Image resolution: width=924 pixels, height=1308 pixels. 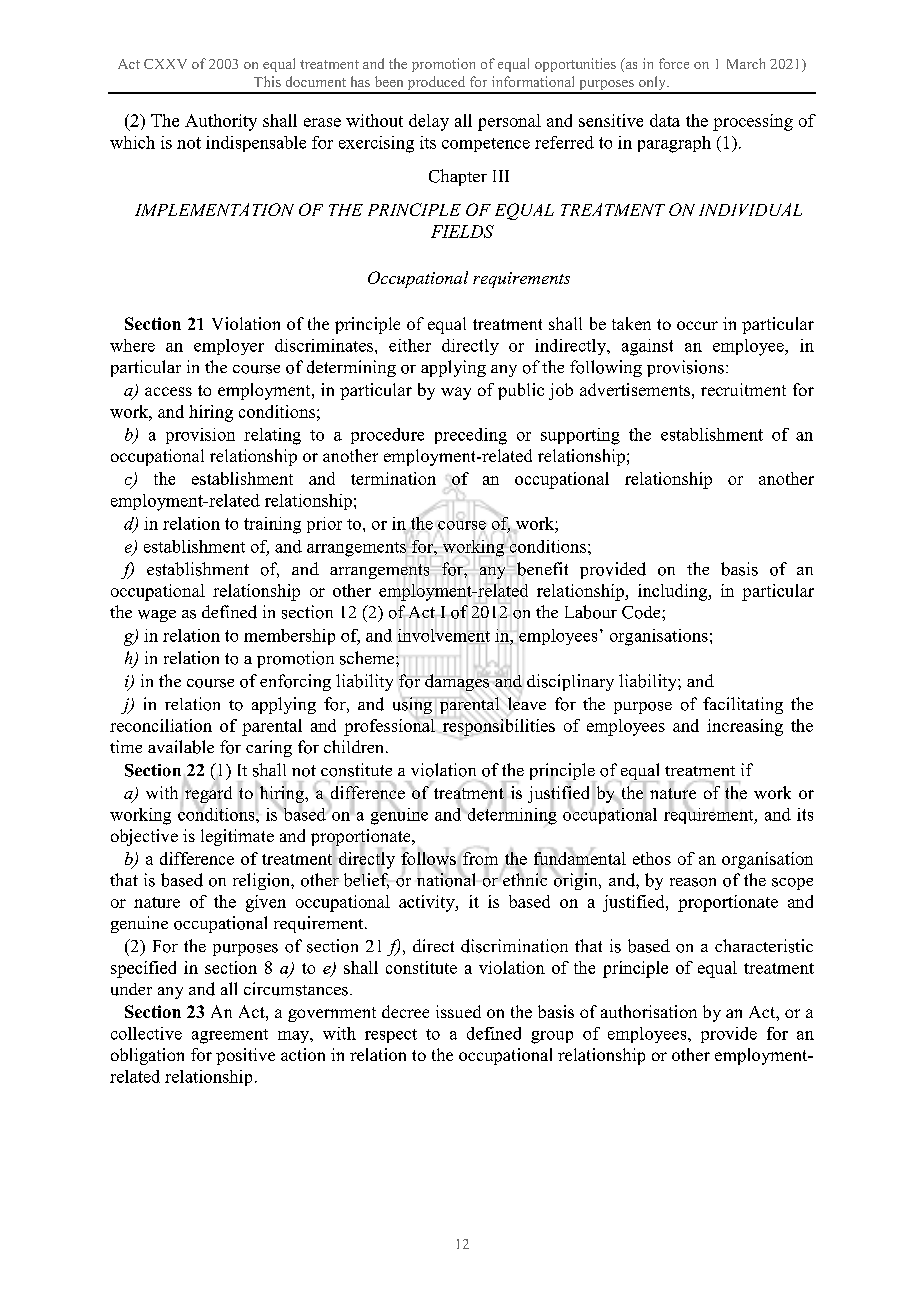 What do you see at coordinates (221, 122) in the document?
I see `Authority` at bounding box center [221, 122].
